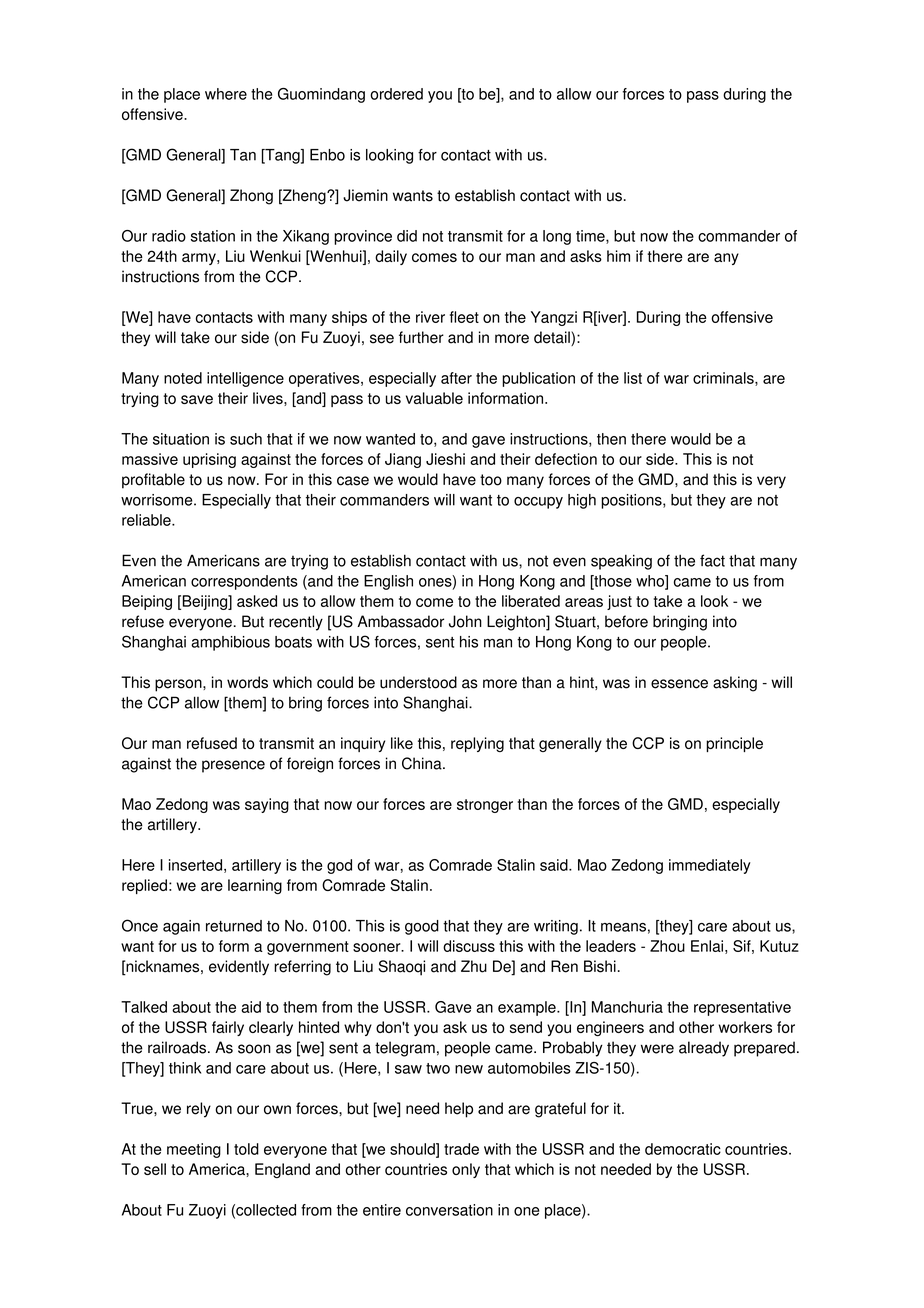 The image size is (924, 1308). What do you see at coordinates (230, 643) in the screenshot?
I see `amphibious` at bounding box center [230, 643].
